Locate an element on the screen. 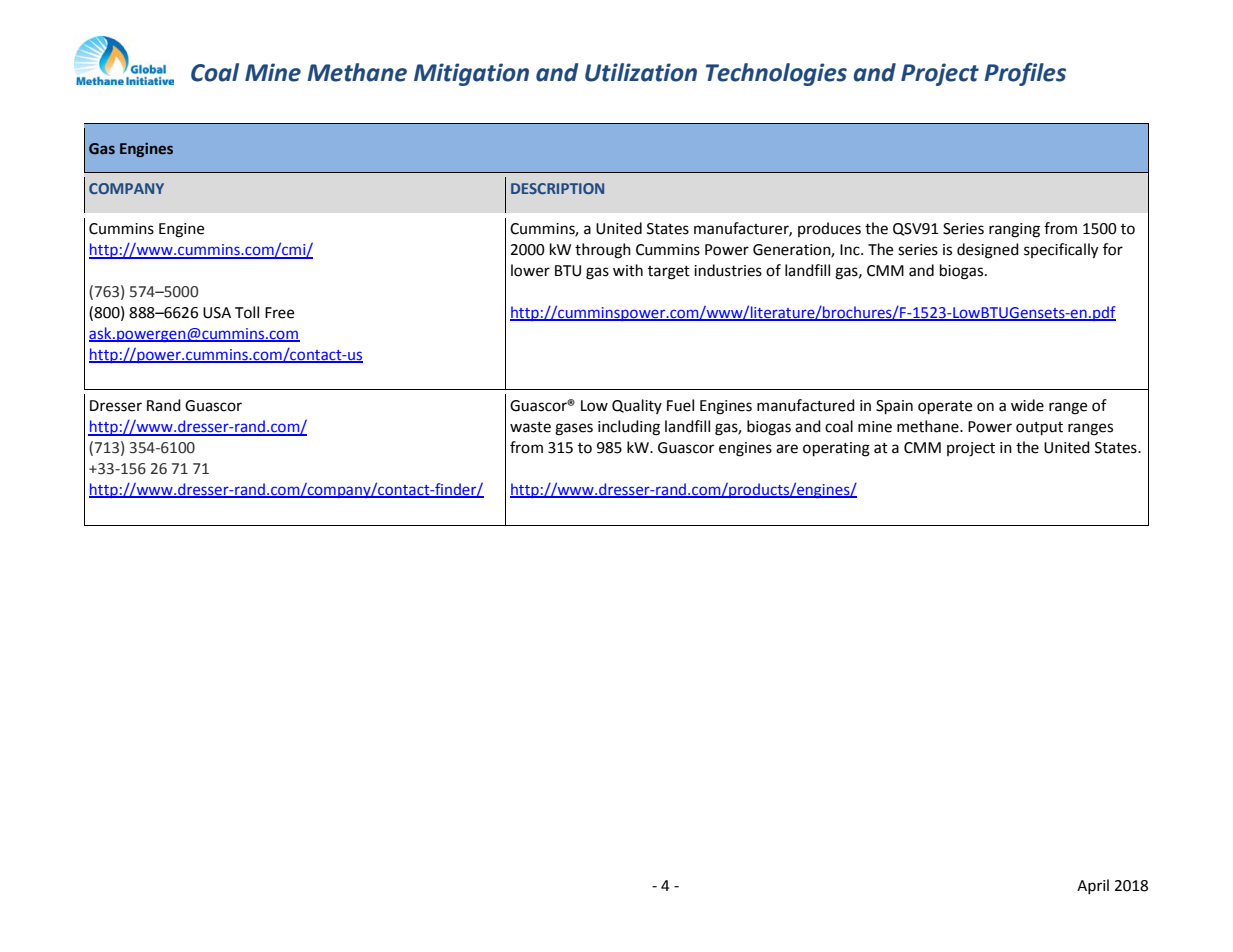 The image size is (1233, 952). Mitigation is located at coordinates (471, 74).
